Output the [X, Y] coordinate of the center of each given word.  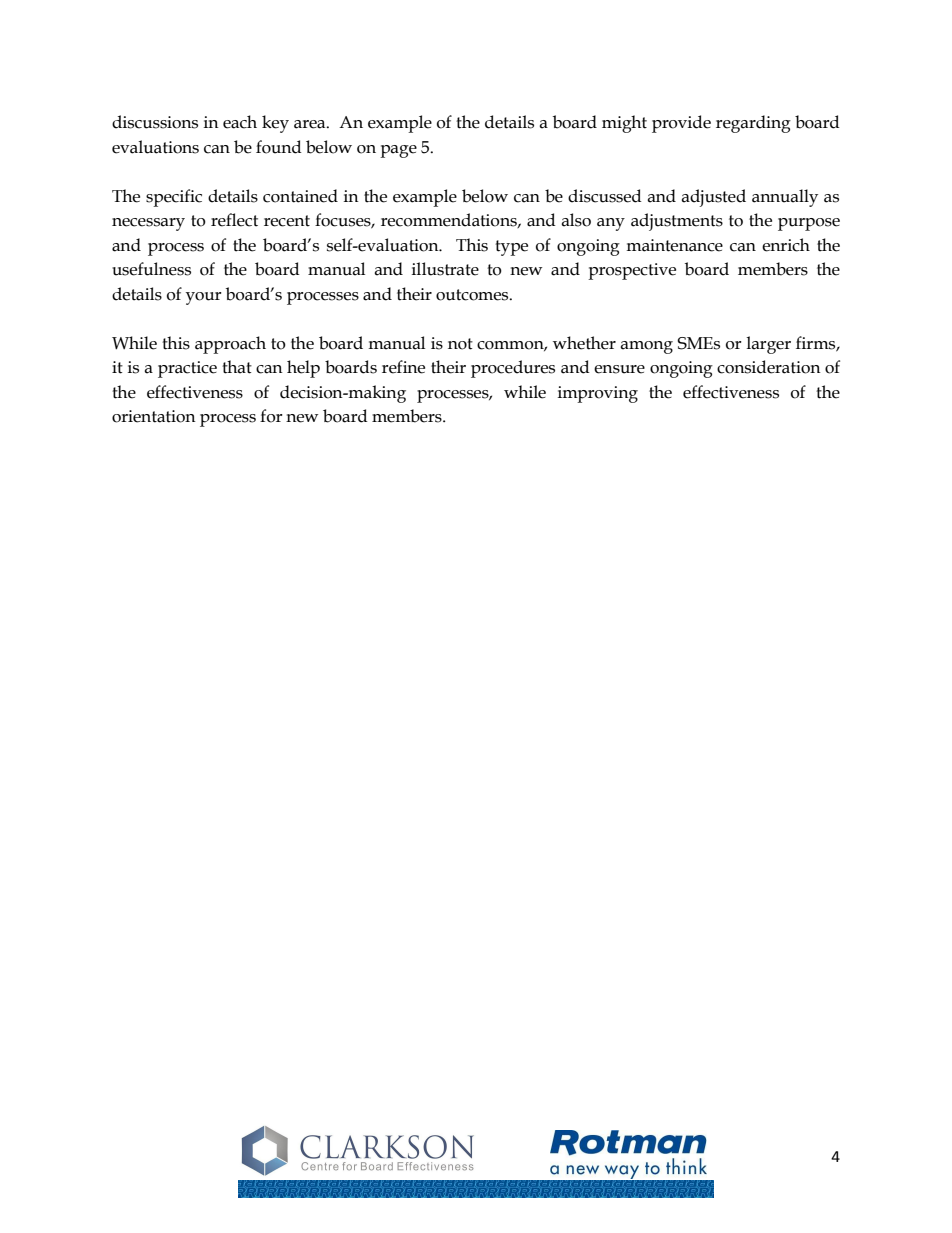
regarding [753, 124]
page [398, 151]
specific [174, 198]
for [271, 416]
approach [230, 345]
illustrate [445, 269]
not [460, 344]
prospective [632, 271]
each [240, 122]
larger [768, 345]
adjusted [713, 198]
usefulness [151, 269]
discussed [605, 196]
